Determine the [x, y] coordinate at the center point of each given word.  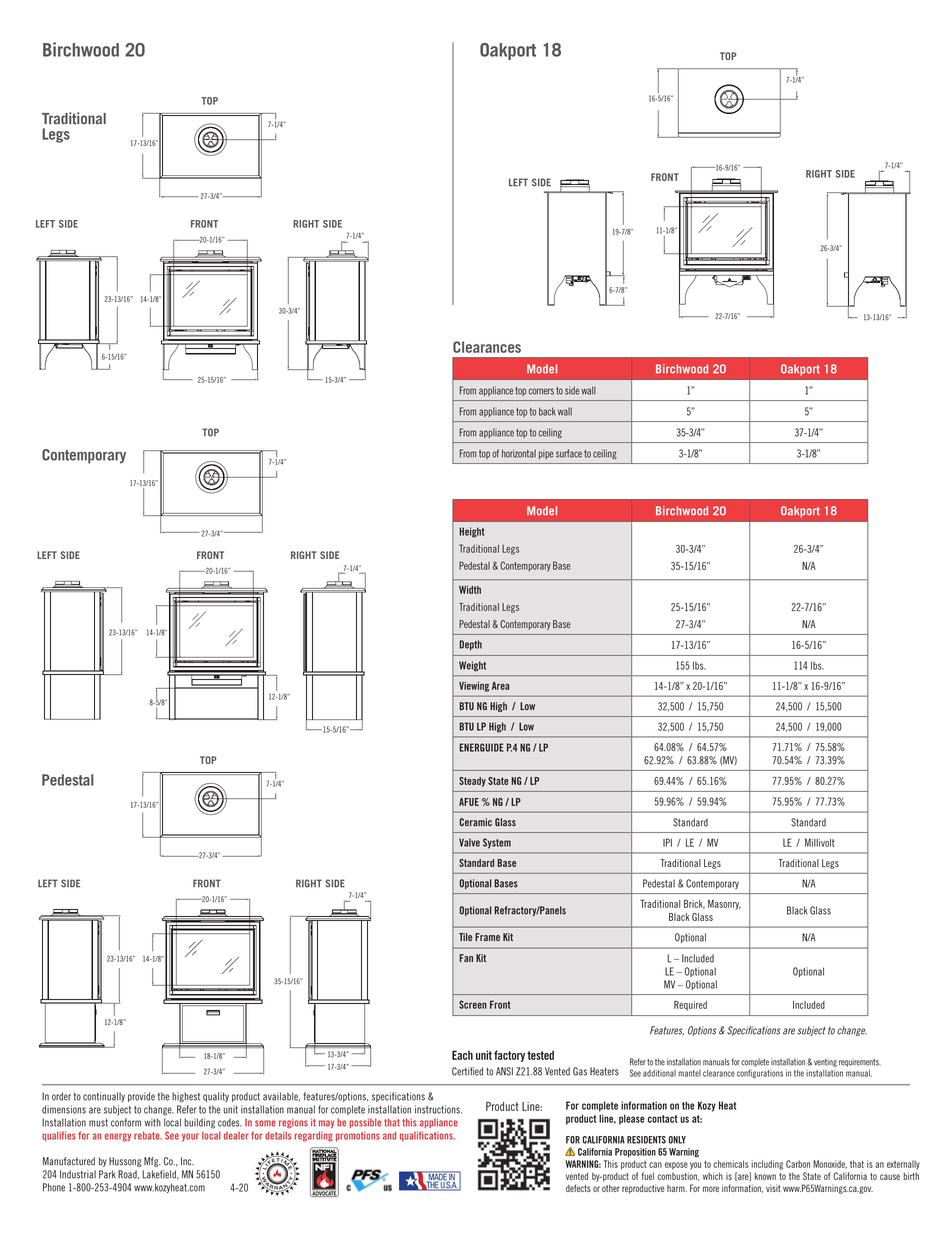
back [547, 411]
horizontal [519, 453]
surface [569, 453]
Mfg [152, 1162]
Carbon [798, 1164]
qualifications [427, 1136]
